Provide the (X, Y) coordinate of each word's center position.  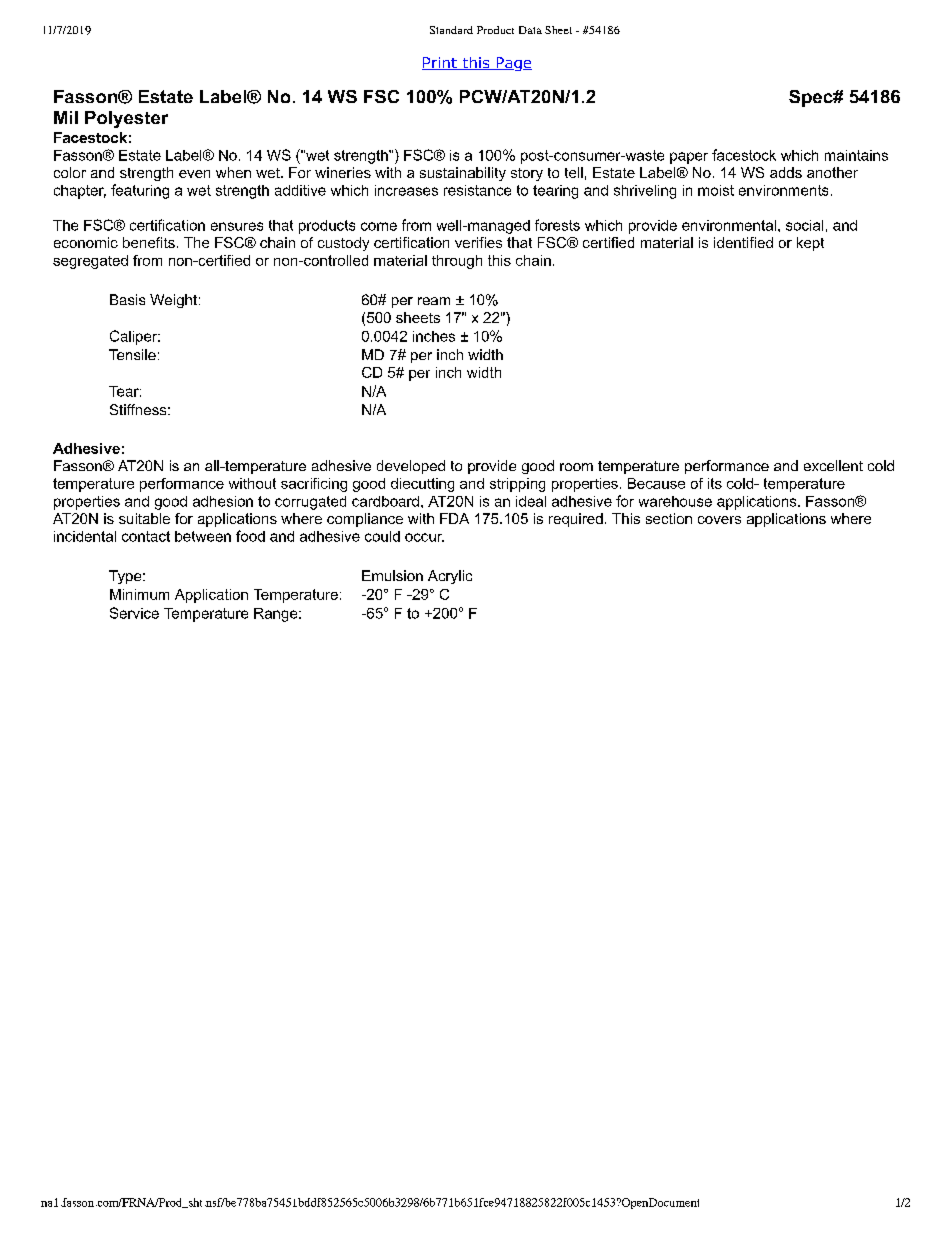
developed (411, 467)
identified (743, 242)
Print (440, 63)
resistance (477, 190)
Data (530, 30)
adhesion (223, 501)
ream (434, 301)
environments (783, 190)
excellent (833, 465)
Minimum (139, 594)
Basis (127, 299)
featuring (140, 191)
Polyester (126, 119)
